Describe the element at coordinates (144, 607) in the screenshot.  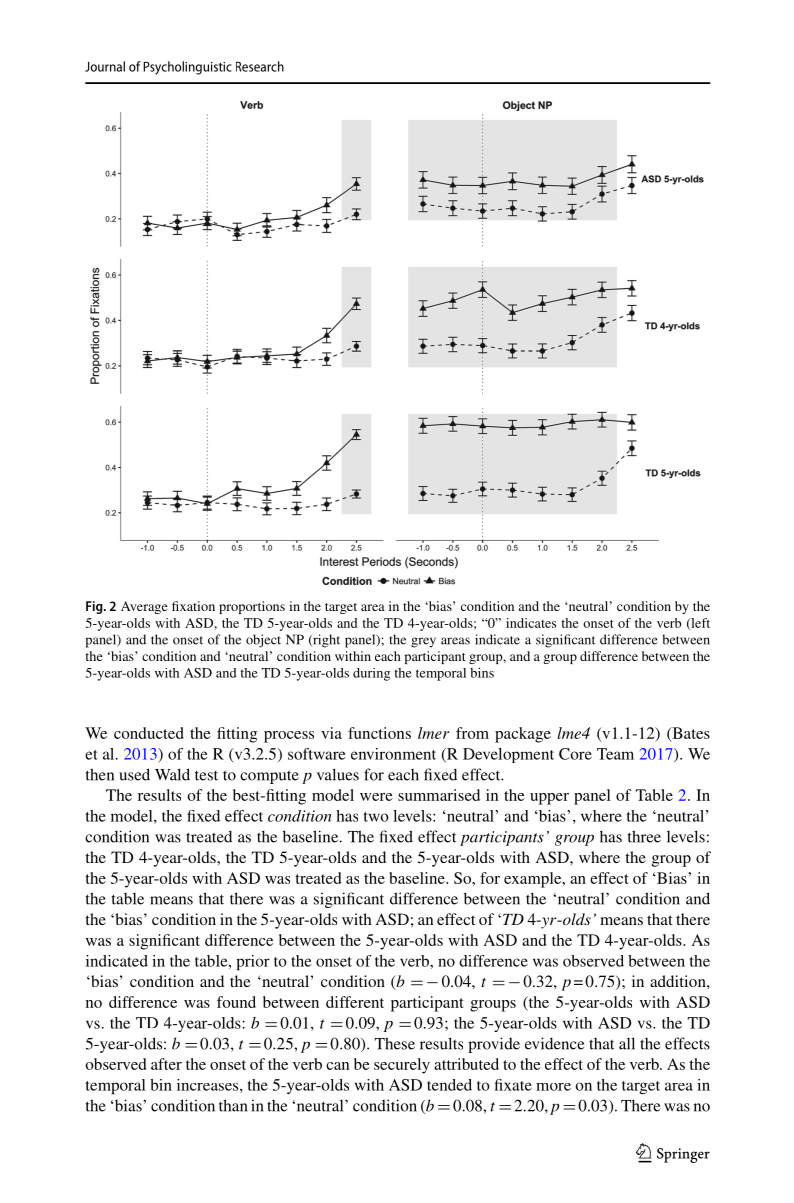
I see `Average` at that location.
